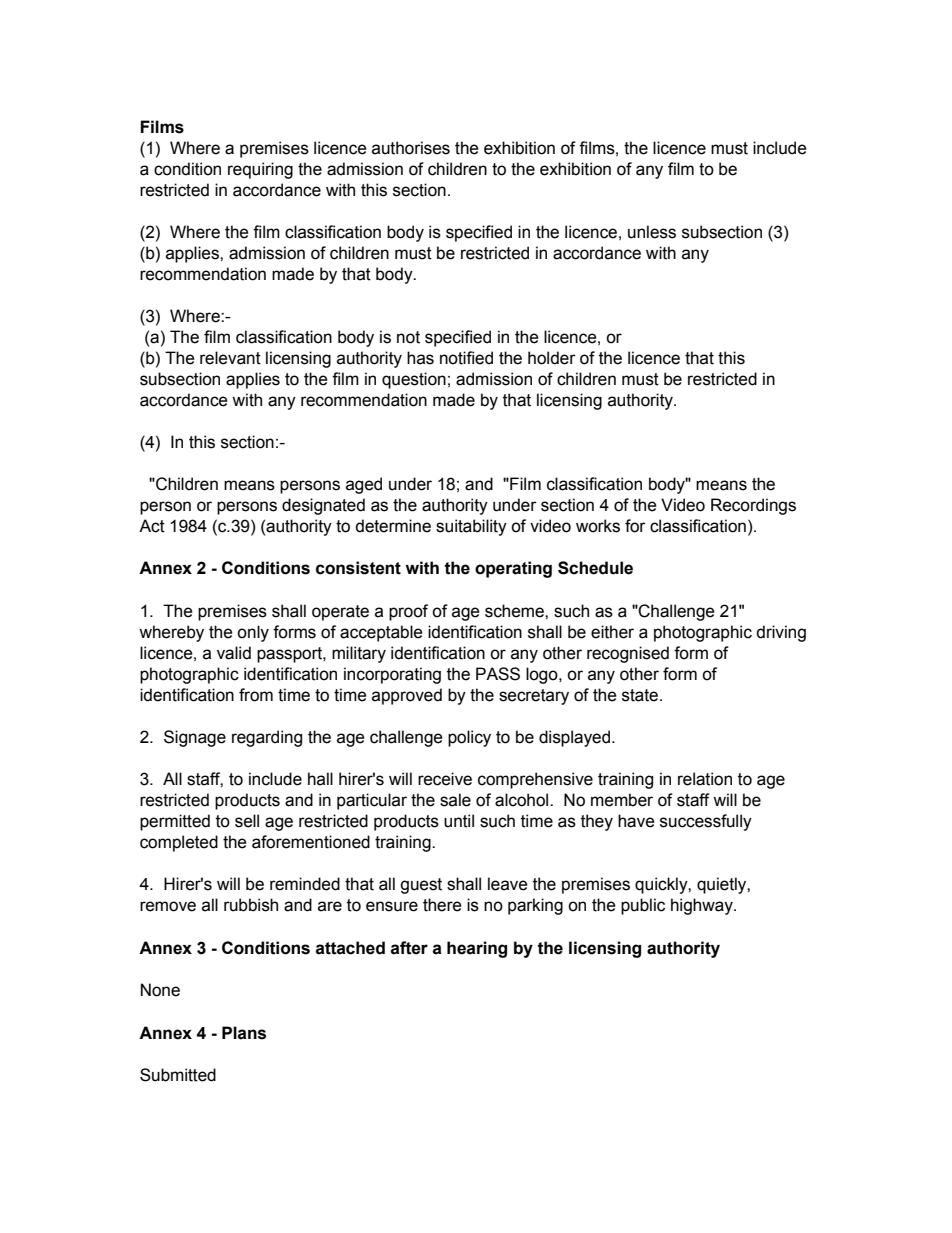 The image size is (952, 1233). Describe the element at coordinates (244, 1033) in the page. I see `Plans` at that location.
